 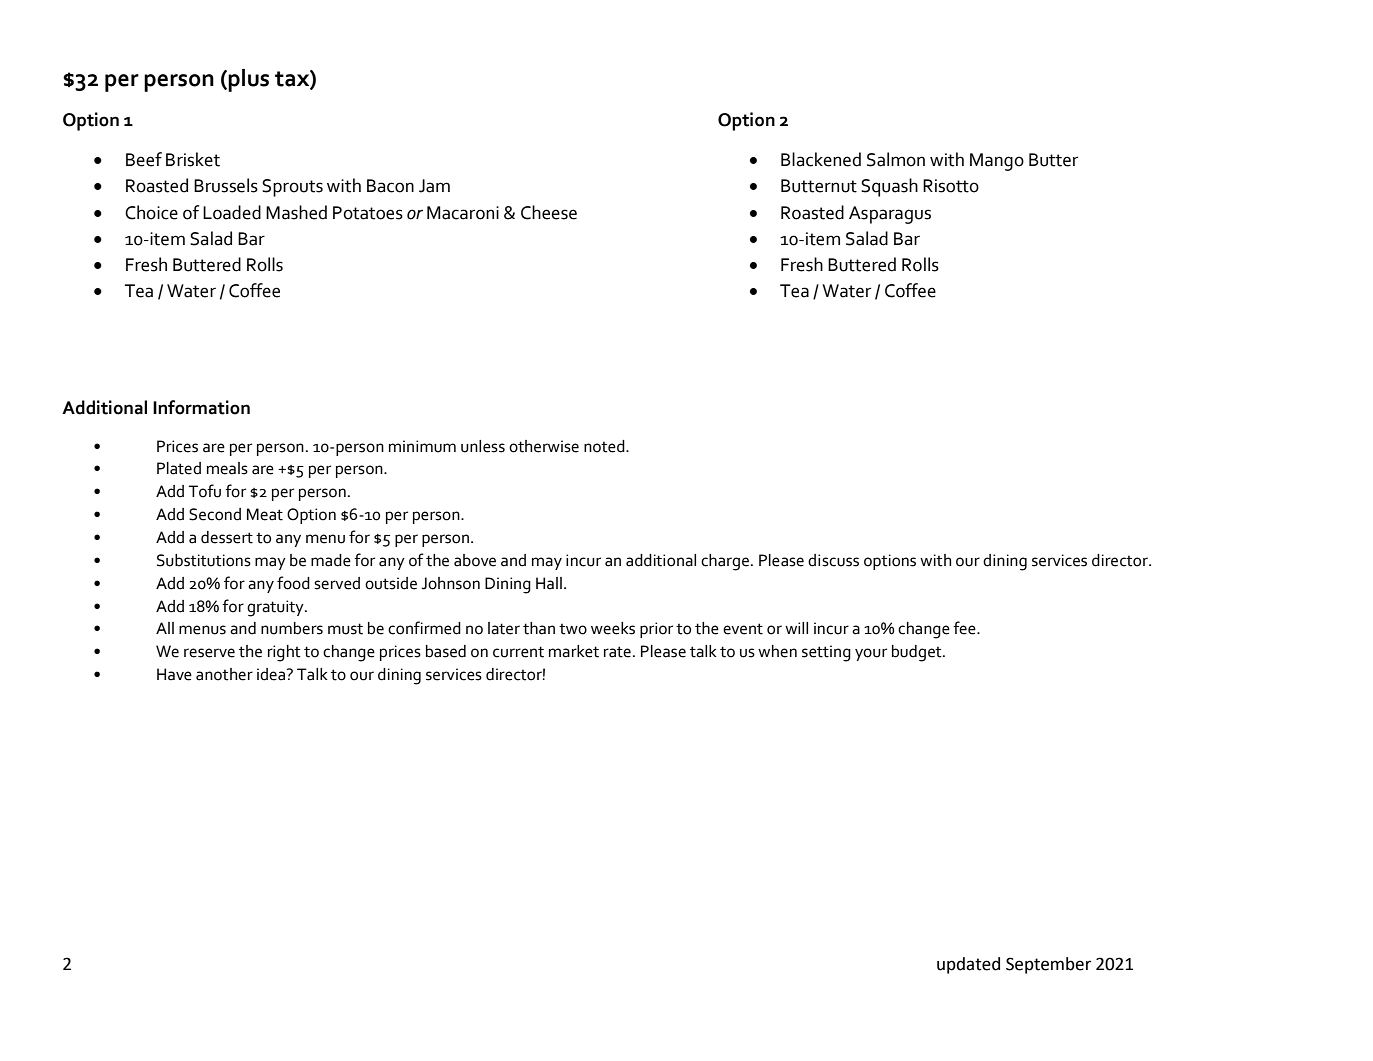 I want to click on noted, so click(x=605, y=446).
